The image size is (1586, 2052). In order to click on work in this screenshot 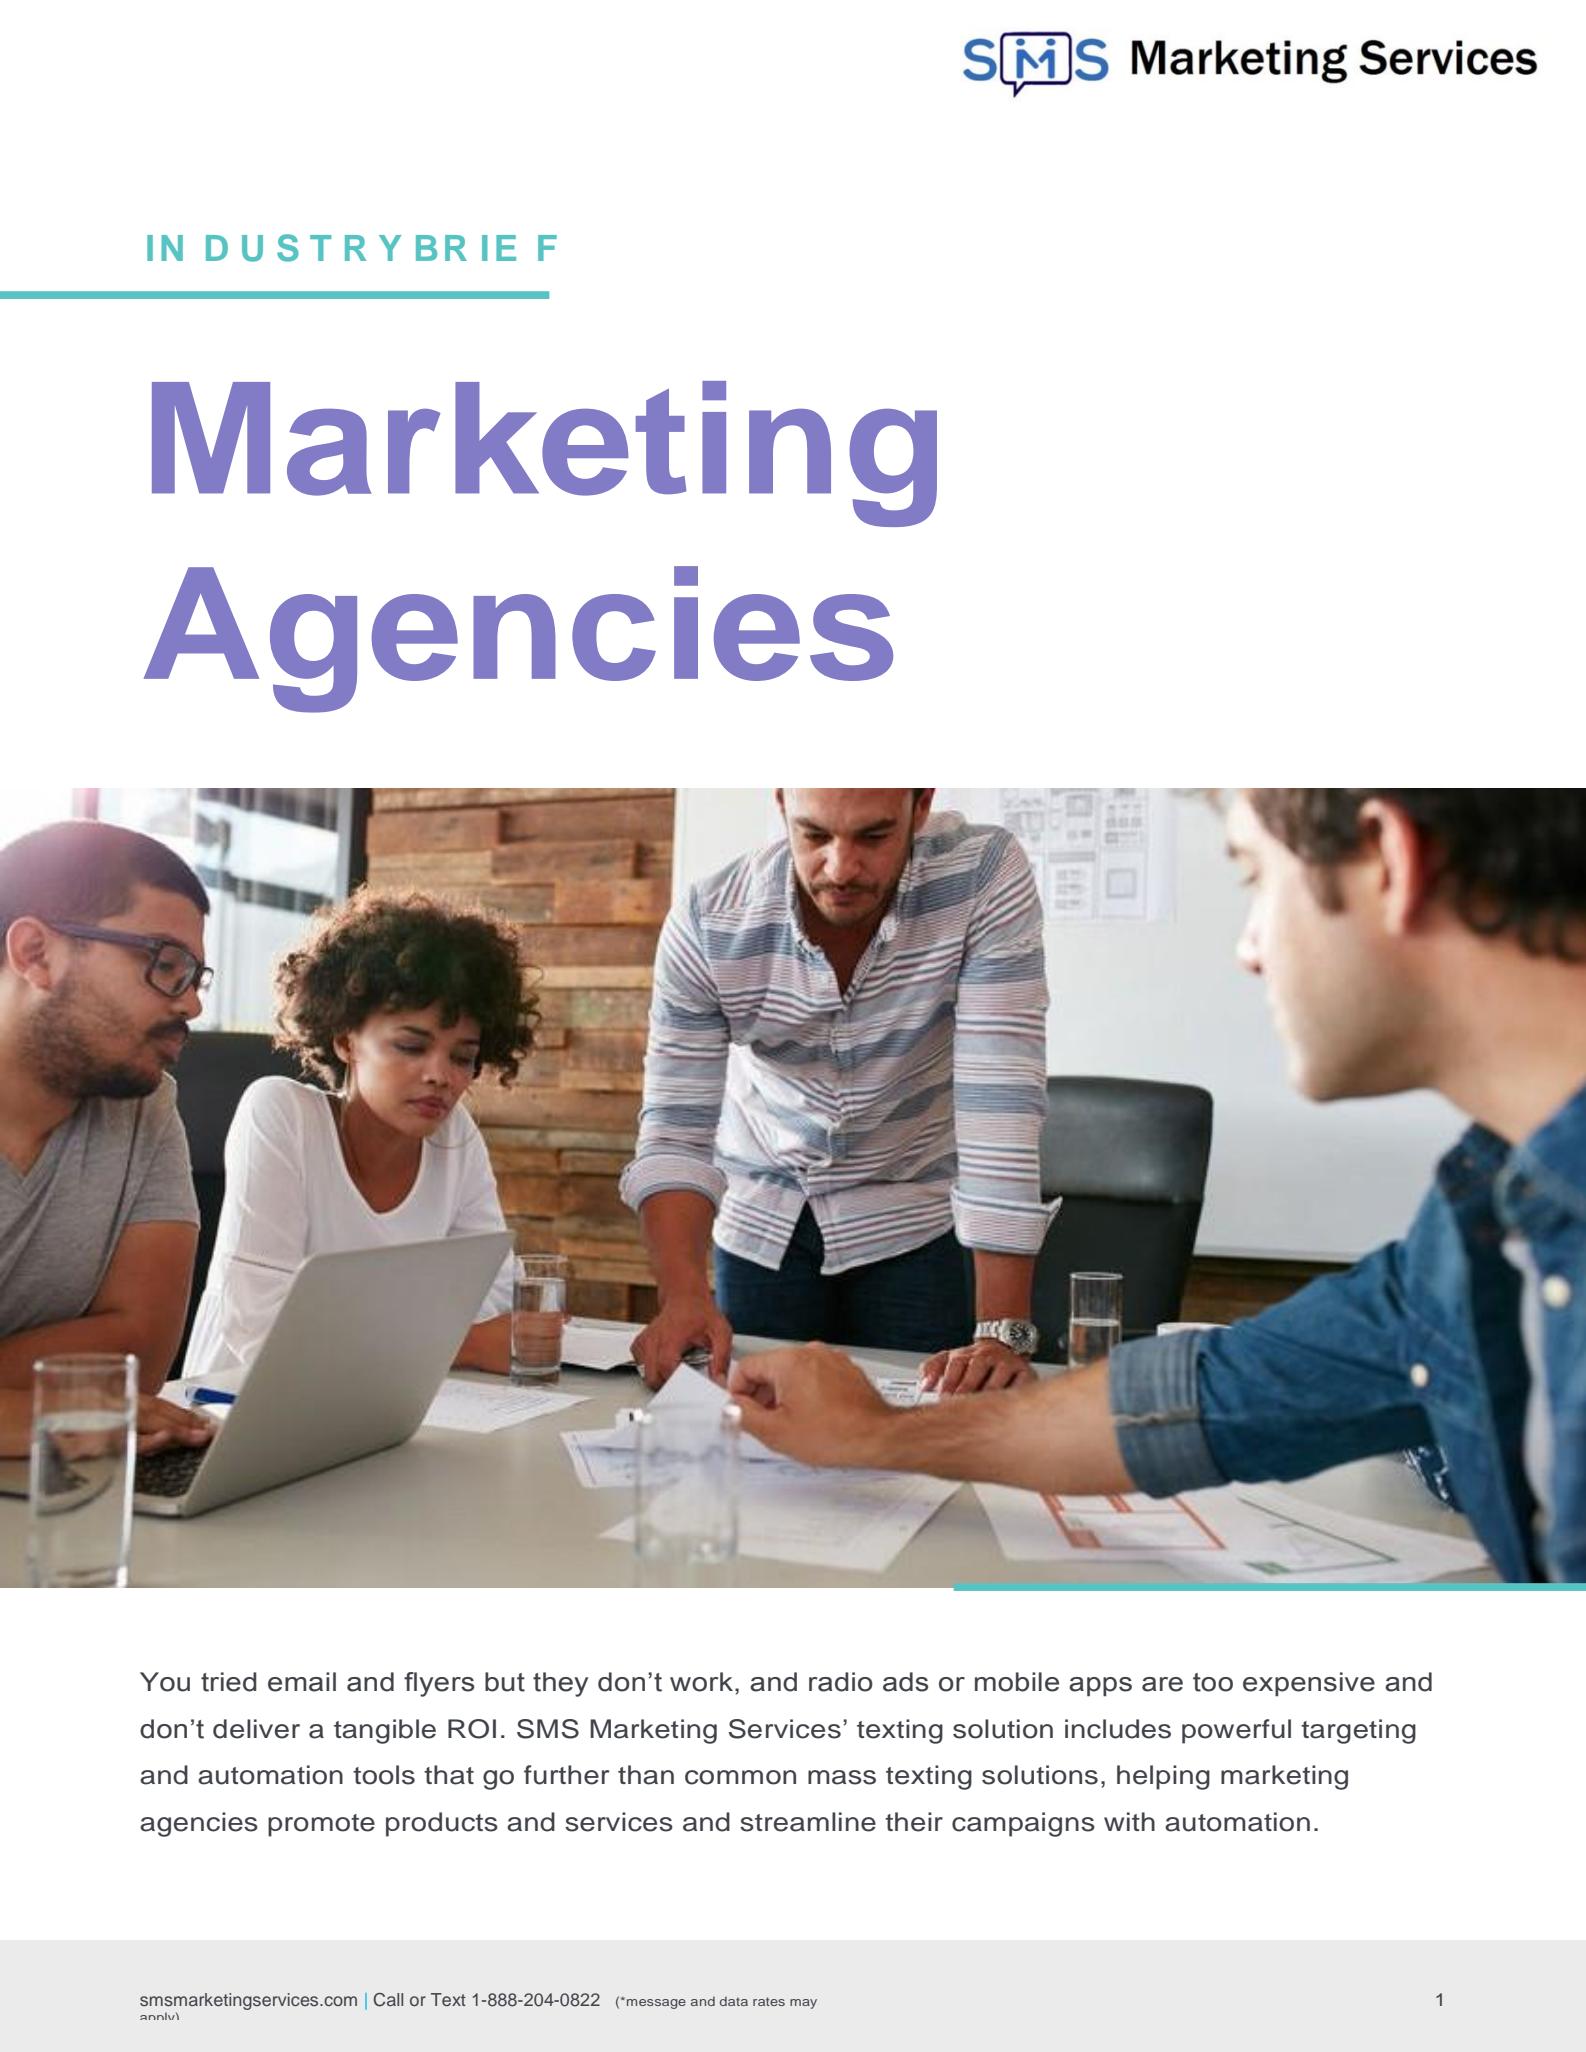, I will do `click(701, 1682)`.
